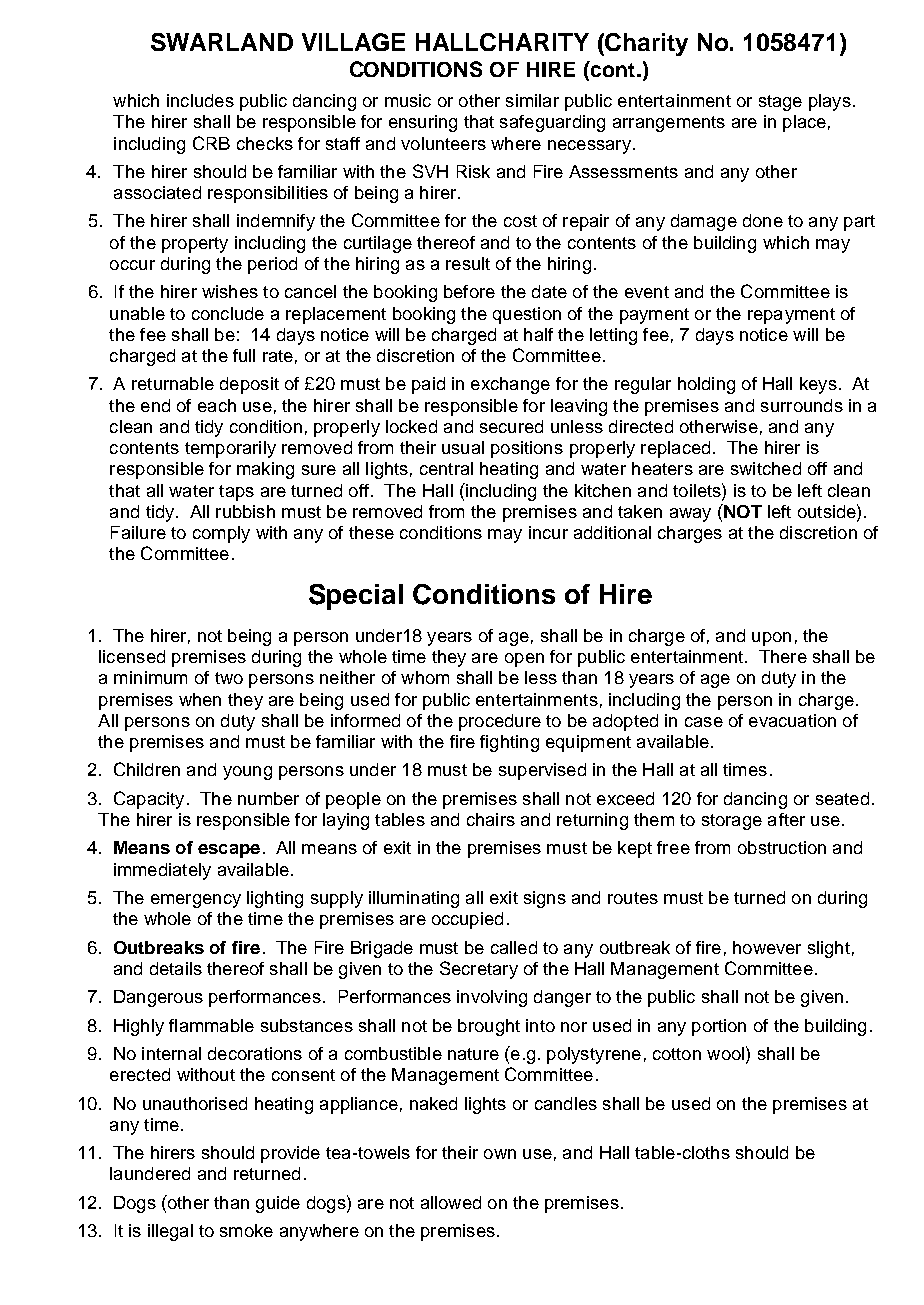  I want to click on allowed, so click(451, 1202).
